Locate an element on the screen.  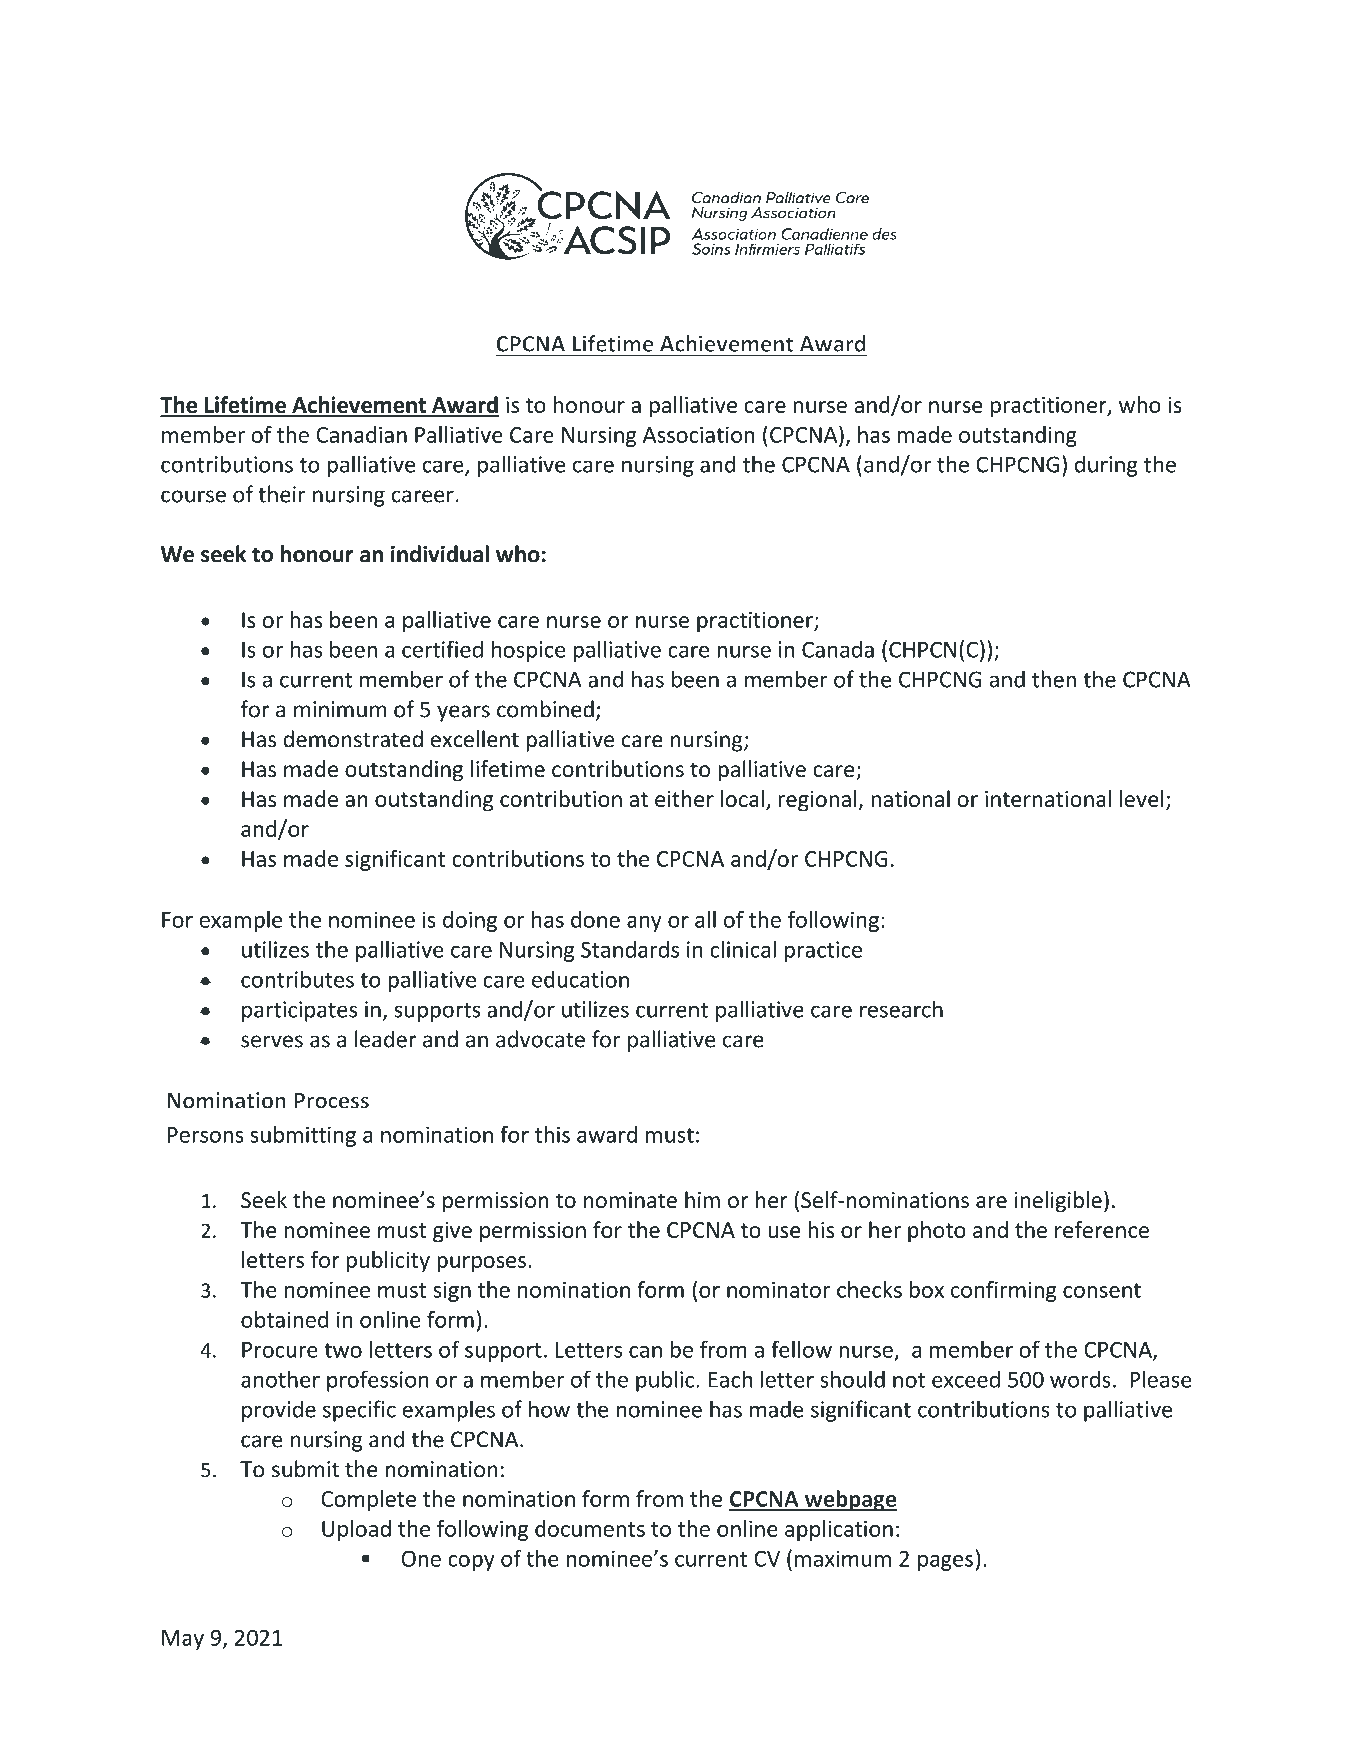
Association is located at coordinates (699, 434).
